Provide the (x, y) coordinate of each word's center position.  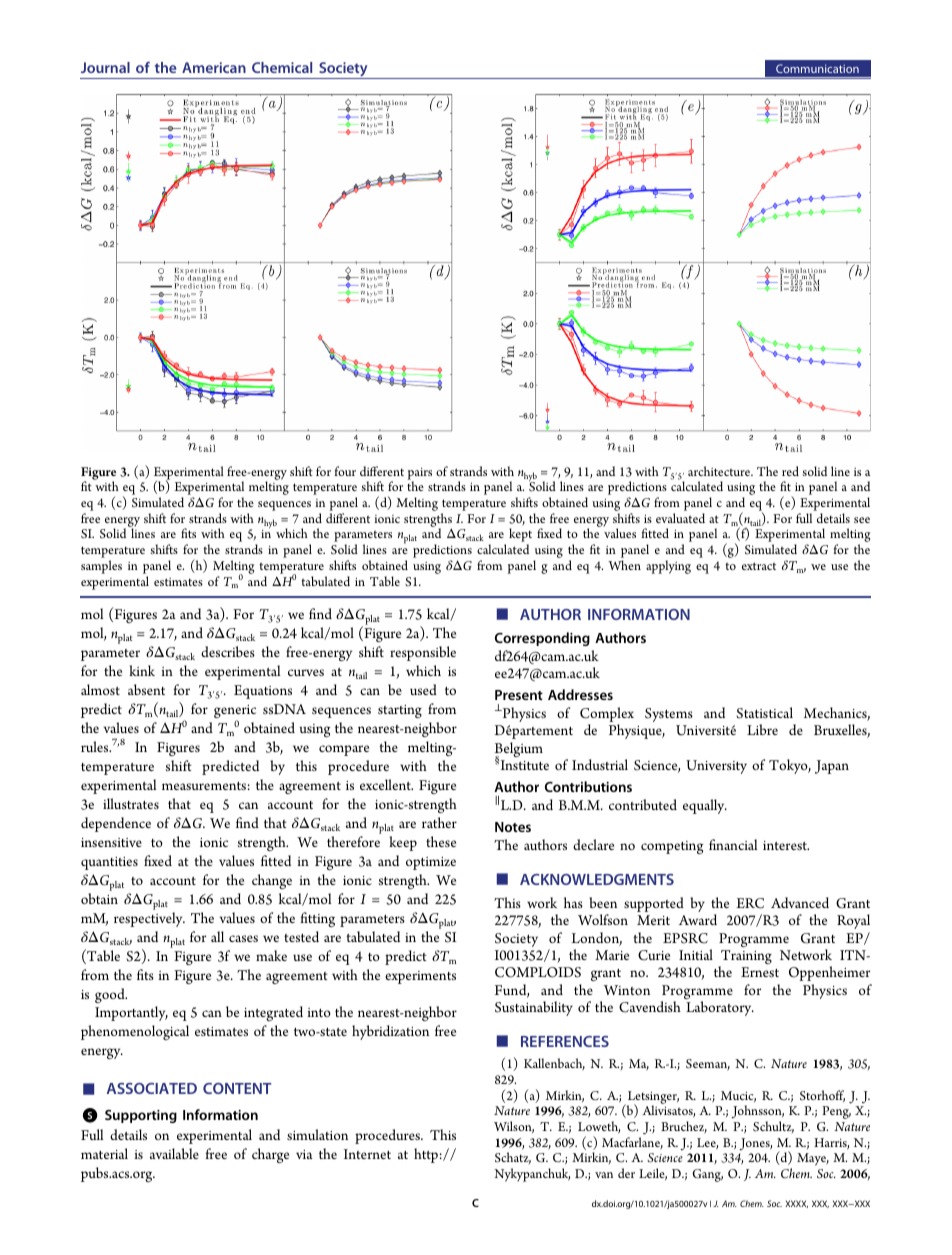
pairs (419, 474)
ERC (750, 903)
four (345, 471)
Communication (817, 68)
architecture (720, 471)
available (174, 1153)
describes (228, 651)
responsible (423, 653)
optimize (431, 863)
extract (759, 566)
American (214, 67)
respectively (149, 919)
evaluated (680, 518)
